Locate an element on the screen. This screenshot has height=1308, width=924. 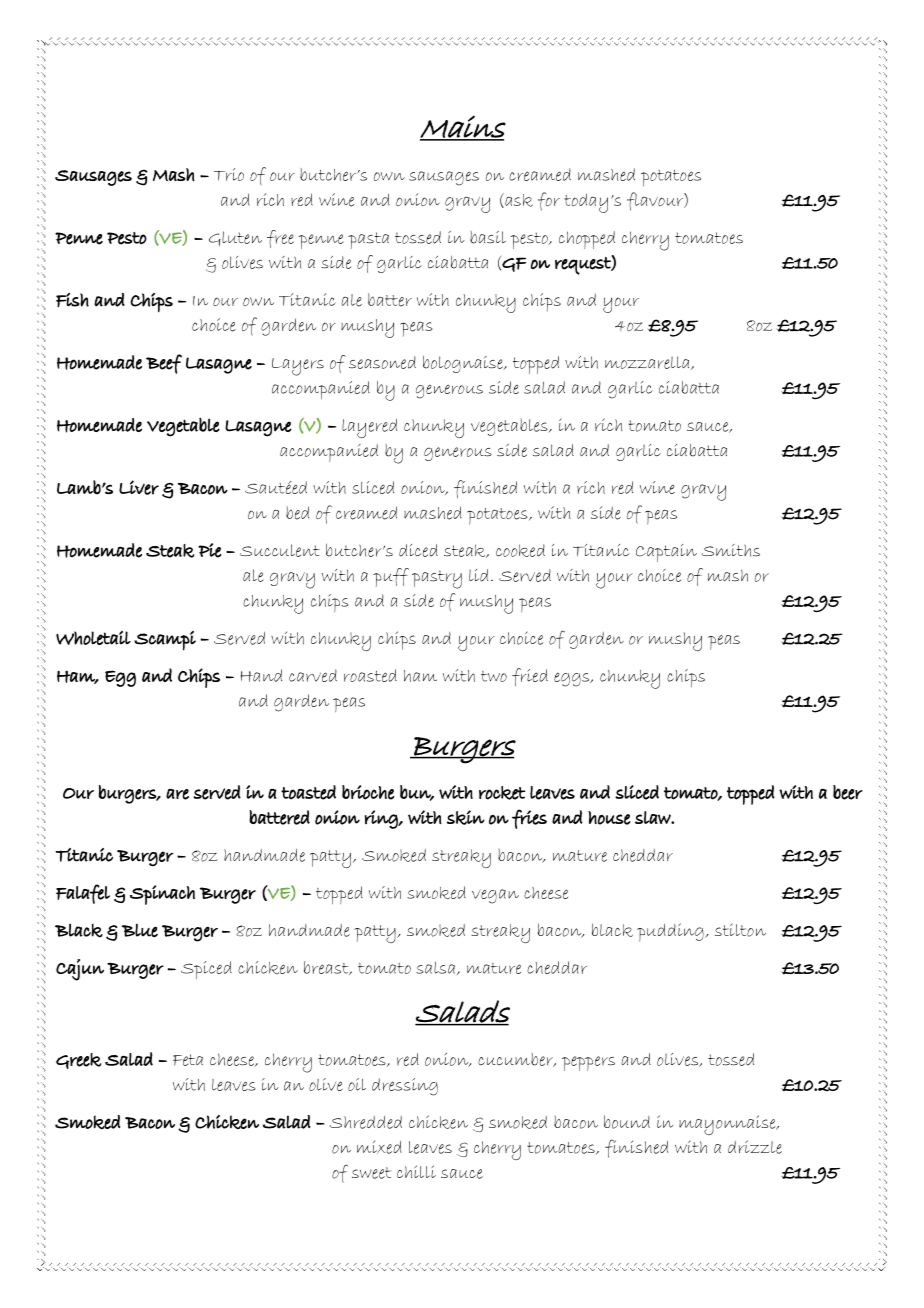
Falafel is located at coordinates (83, 894).
